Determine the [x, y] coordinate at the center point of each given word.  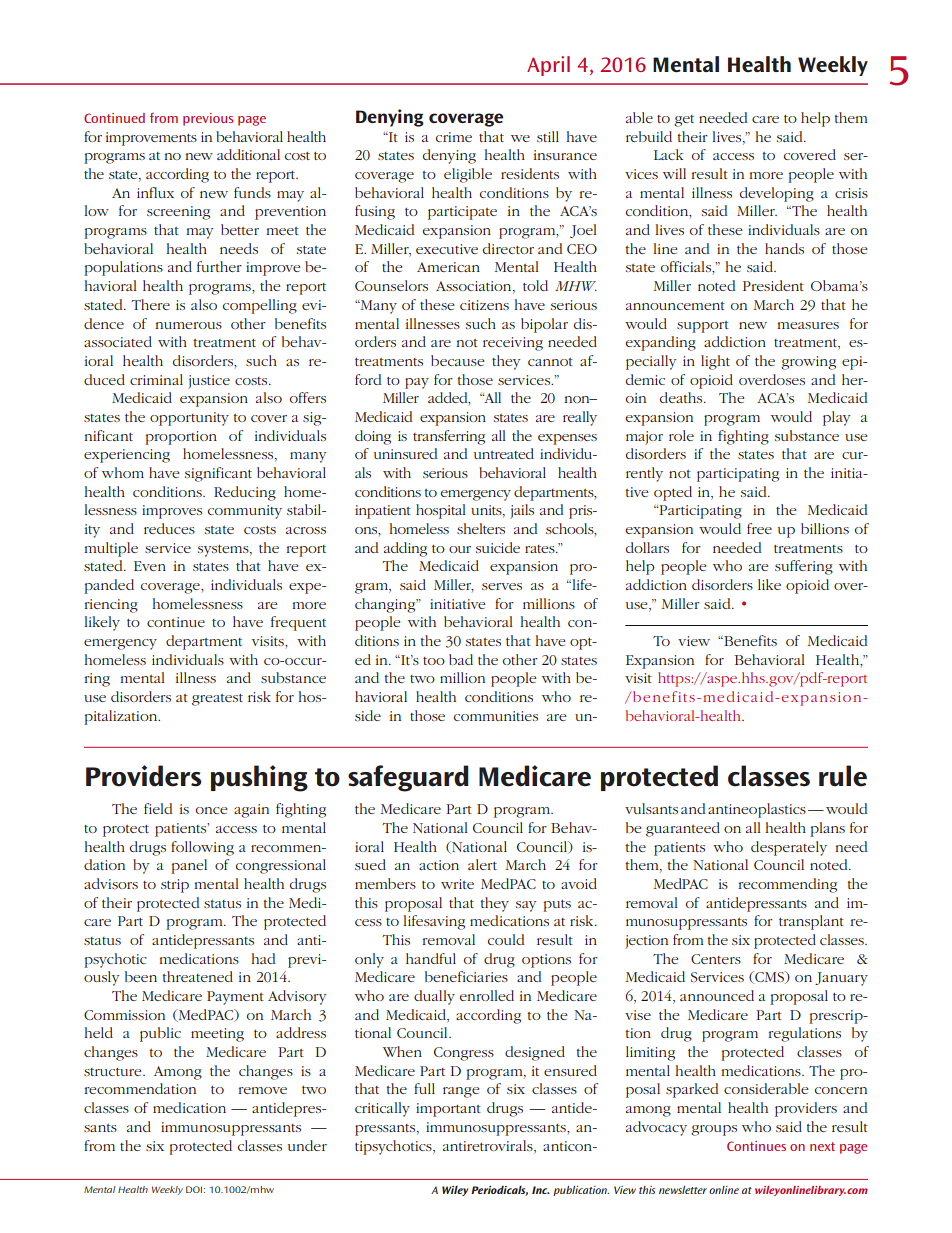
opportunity [189, 419]
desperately [789, 848]
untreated [504, 453]
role [681, 435]
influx [155, 192]
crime [454, 137]
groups [714, 1130]
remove [262, 1090]
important [448, 1110]
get [684, 121]
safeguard [408, 778]
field [158, 808]
